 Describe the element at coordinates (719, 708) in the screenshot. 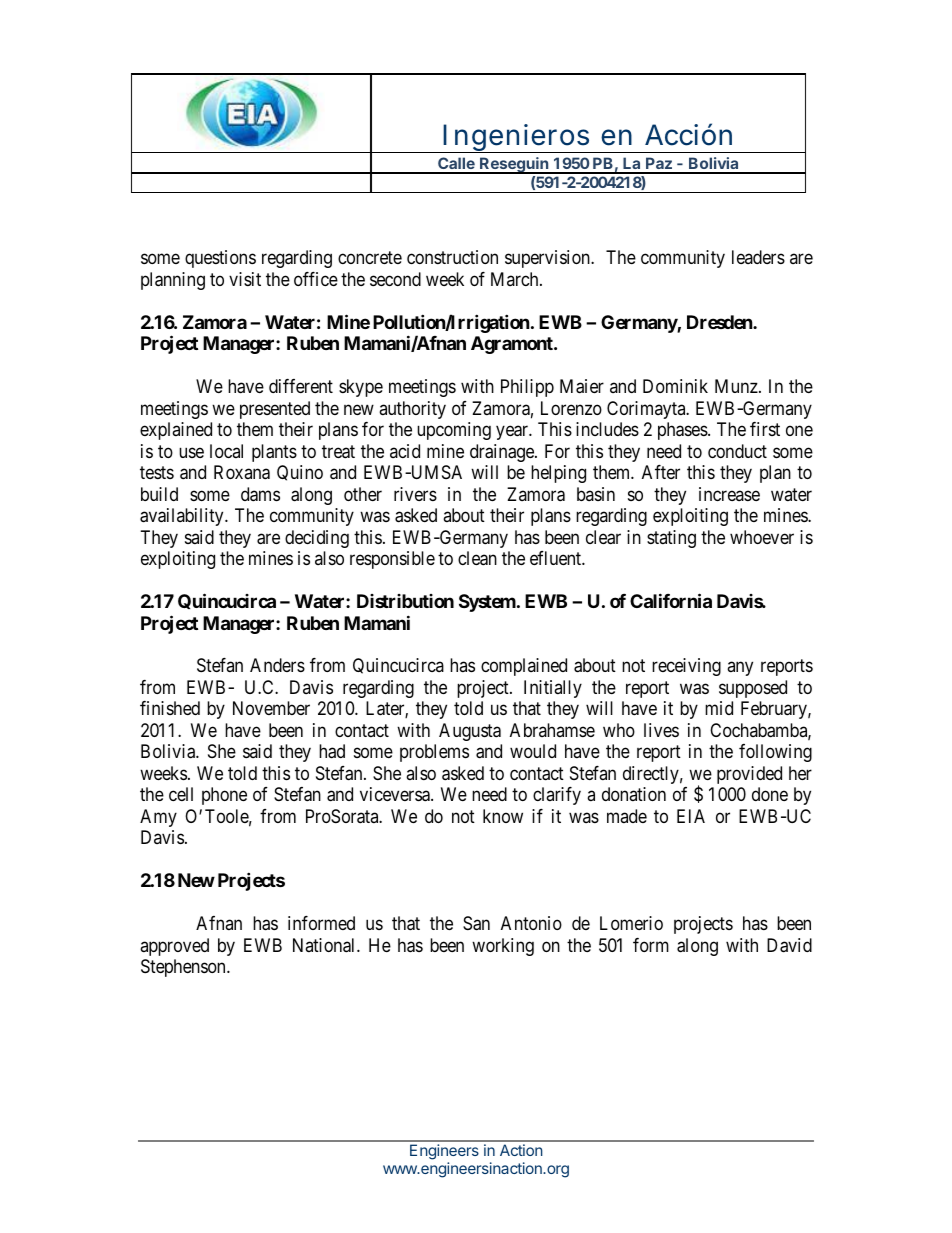

I see `mid` at that location.
